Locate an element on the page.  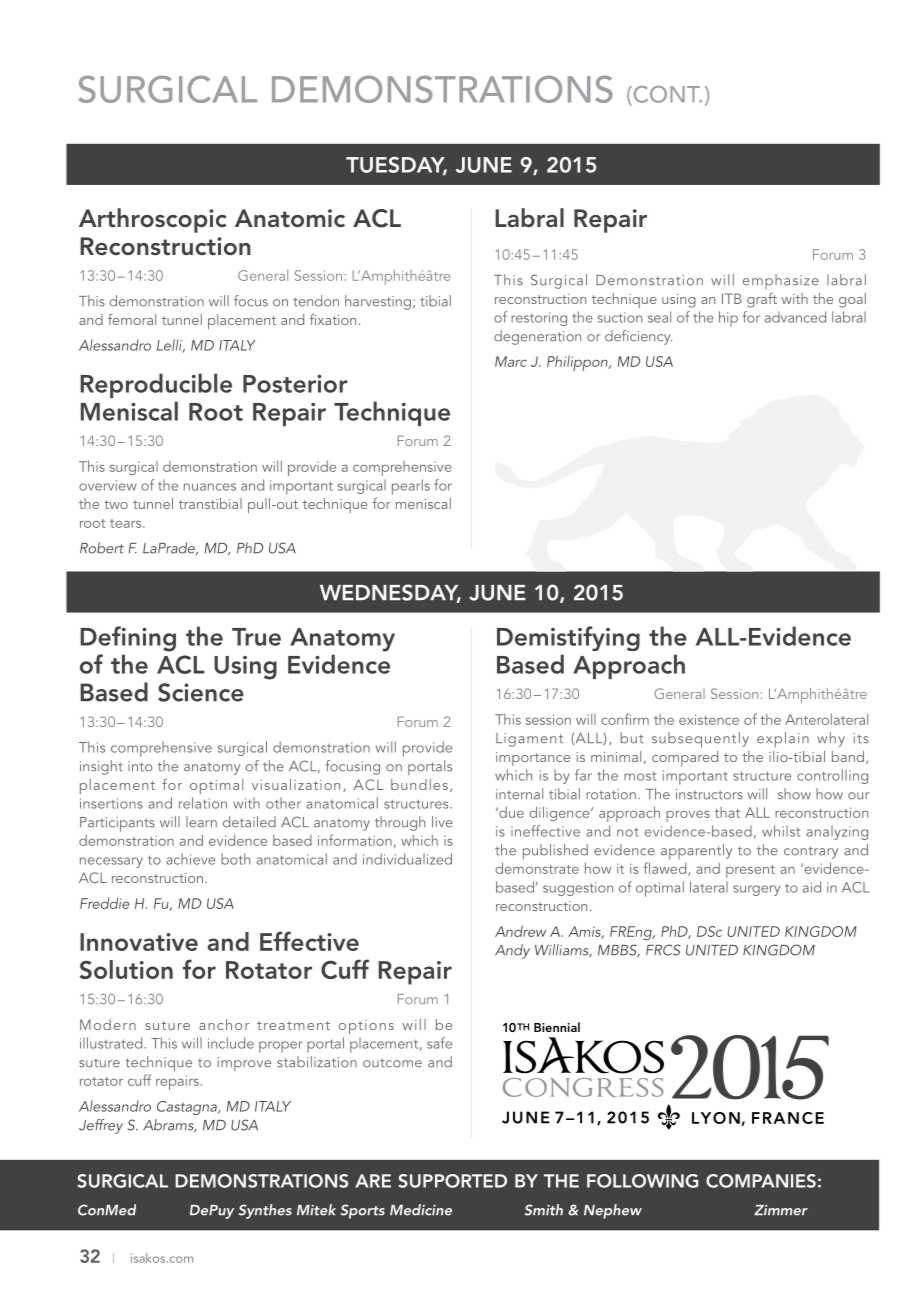
pearls is located at coordinates (411, 487).
